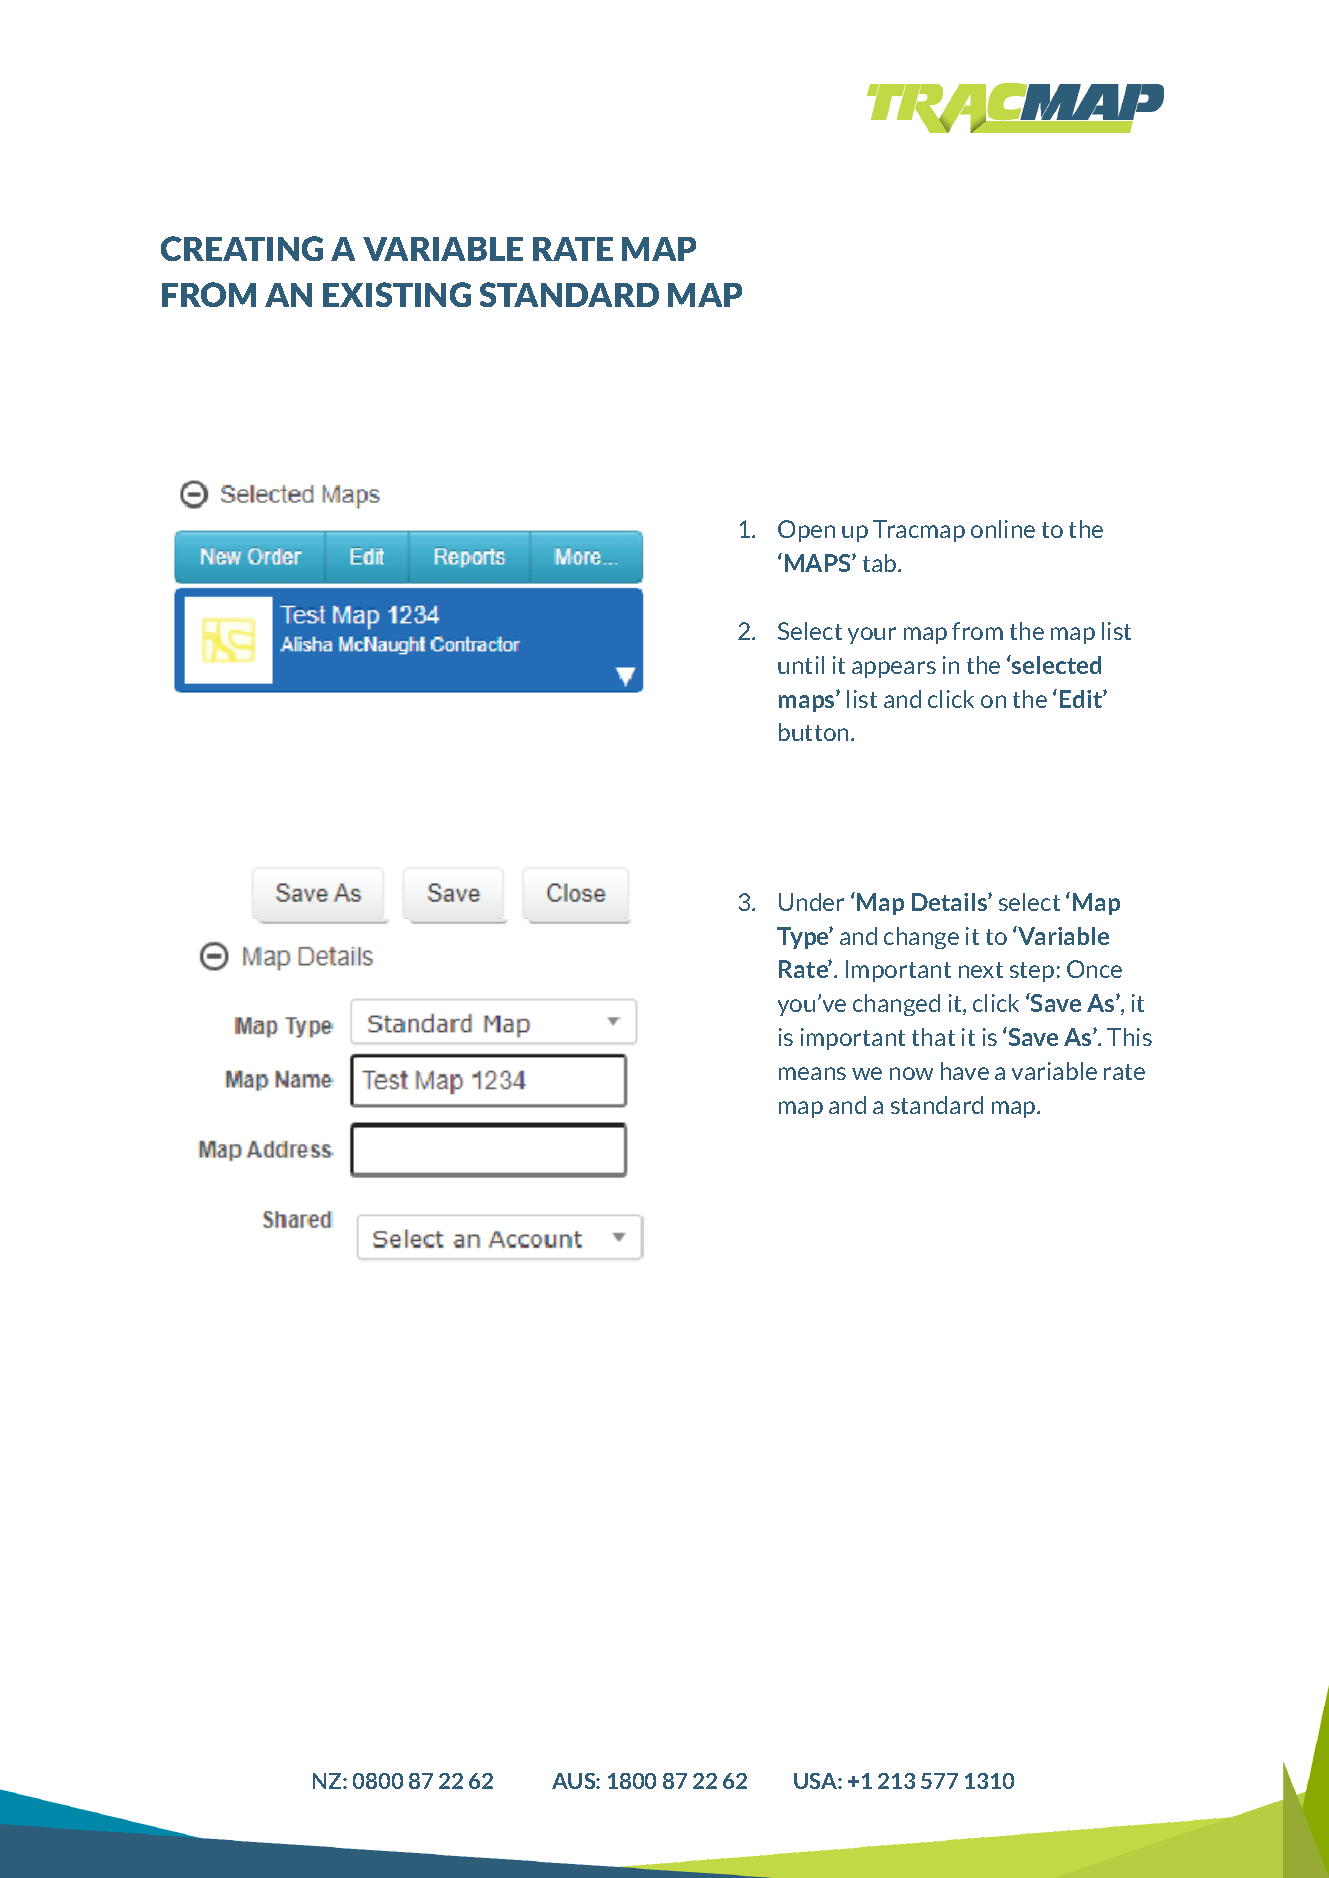 Image resolution: width=1329 pixels, height=1878 pixels. Describe the element at coordinates (812, 1073) in the screenshot. I see `means` at that location.
